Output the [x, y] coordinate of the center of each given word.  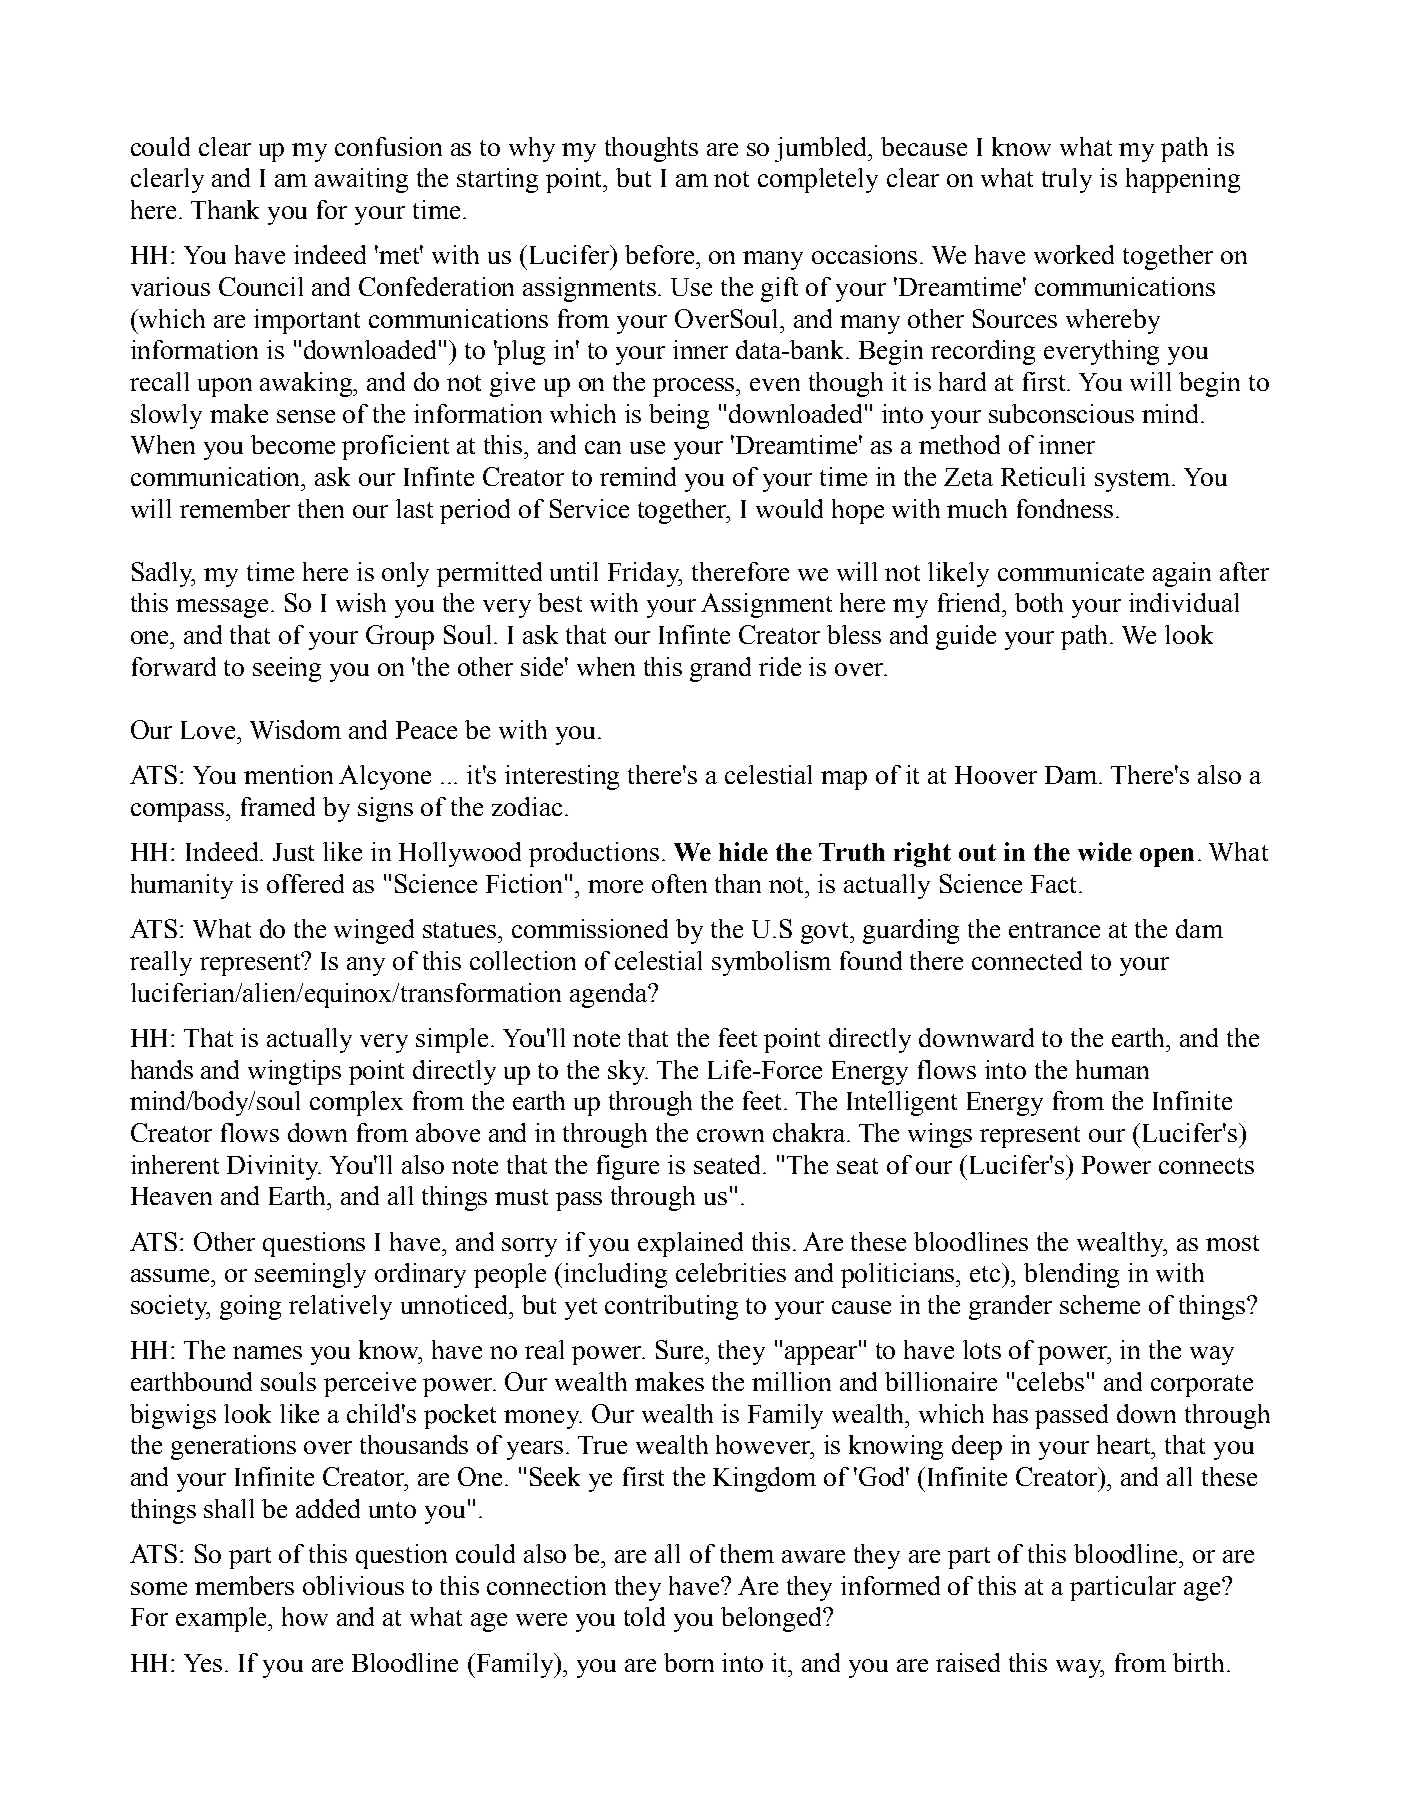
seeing [287, 669]
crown [730, 1135]
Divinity [274, 1167]
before [661, 254]
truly [1067, 180]
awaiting [361, 180]
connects [1206, 1166]
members [244, 1585]
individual [1184, 602]
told [644, 1616]
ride [780, 666]
